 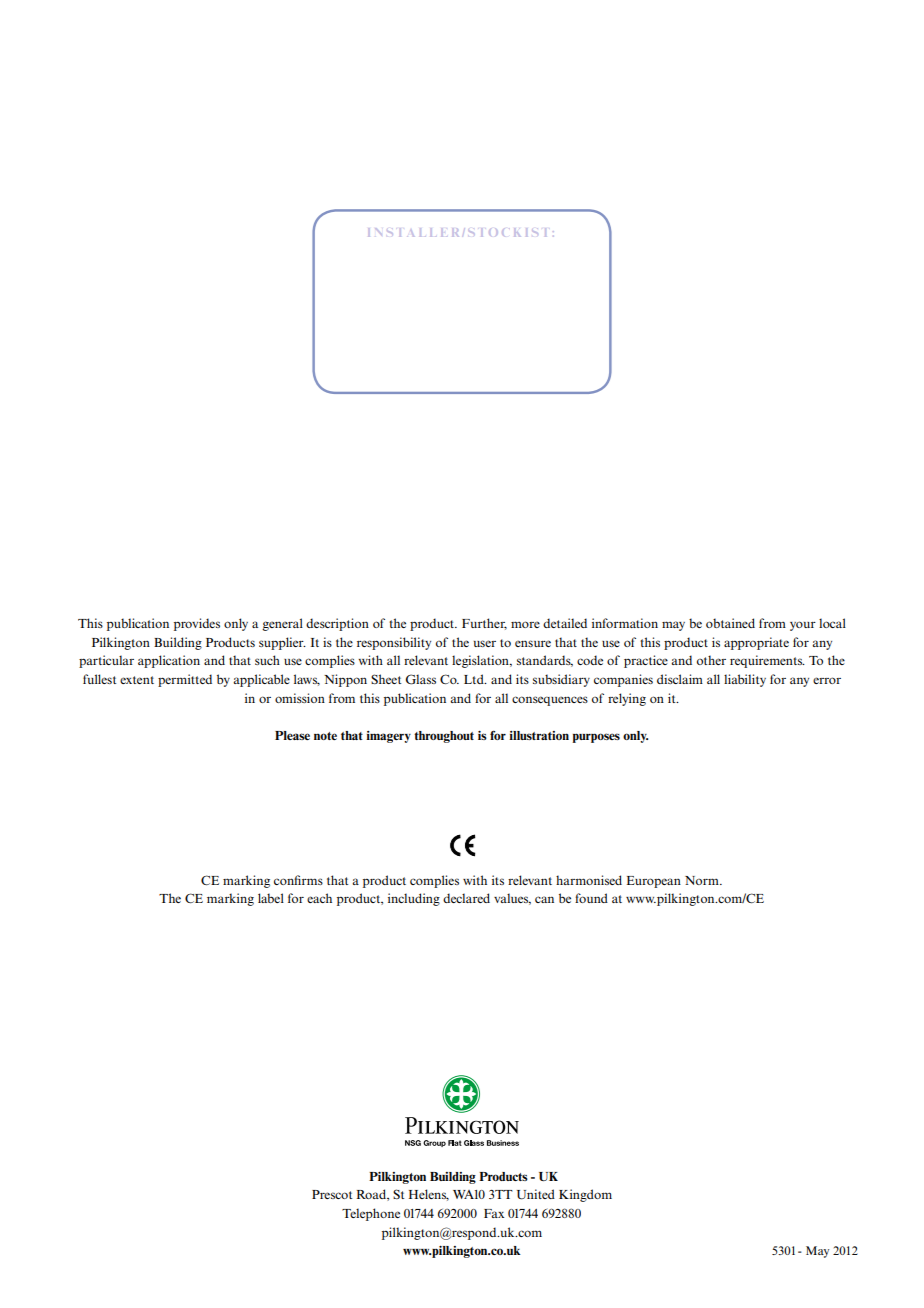 What do you see at coordinates (591, 898) in the screenshot?
I see `found` at bounding box center [591, 898].
